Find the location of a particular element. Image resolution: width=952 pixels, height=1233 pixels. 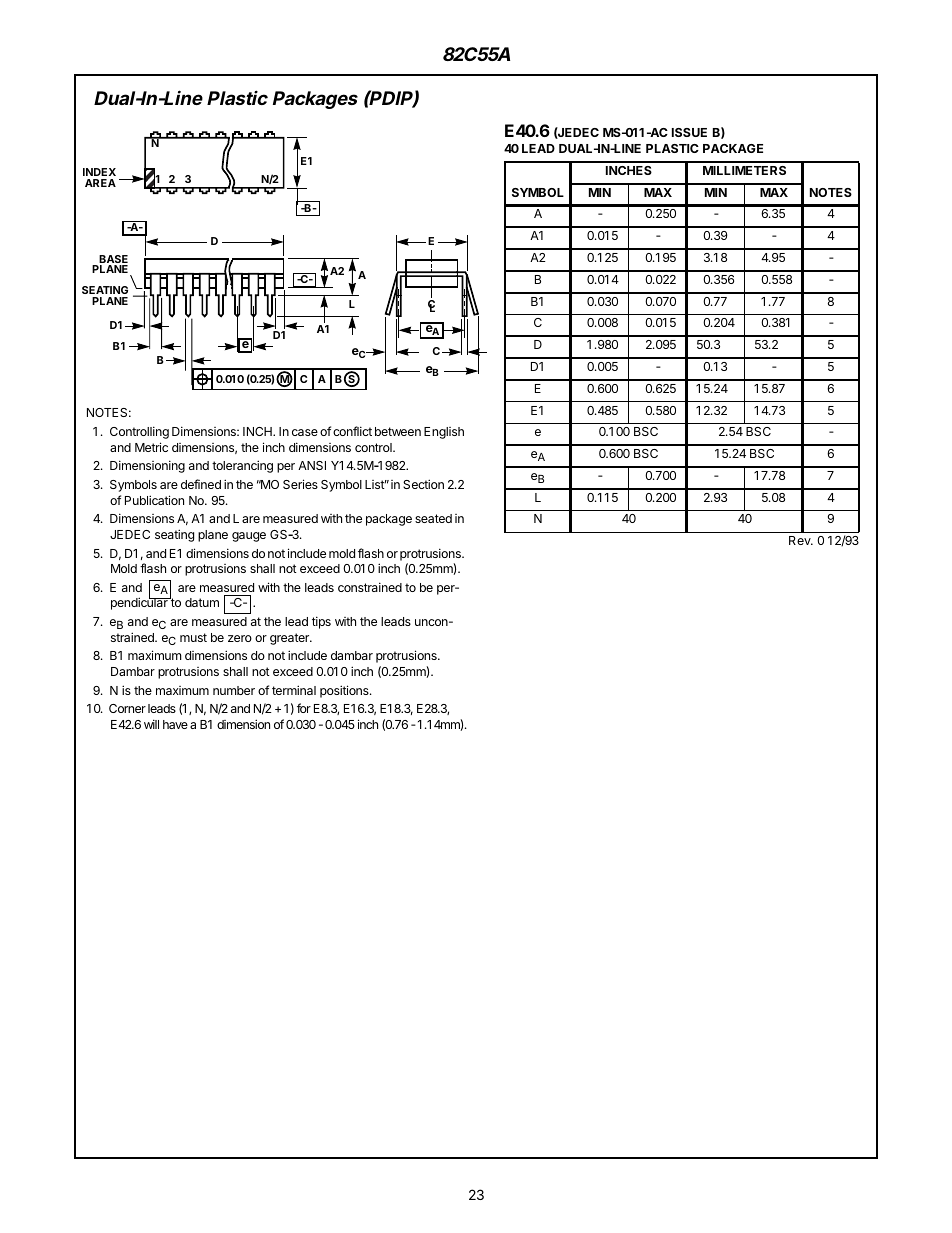

Rev is located at coordinates (801, 540).
